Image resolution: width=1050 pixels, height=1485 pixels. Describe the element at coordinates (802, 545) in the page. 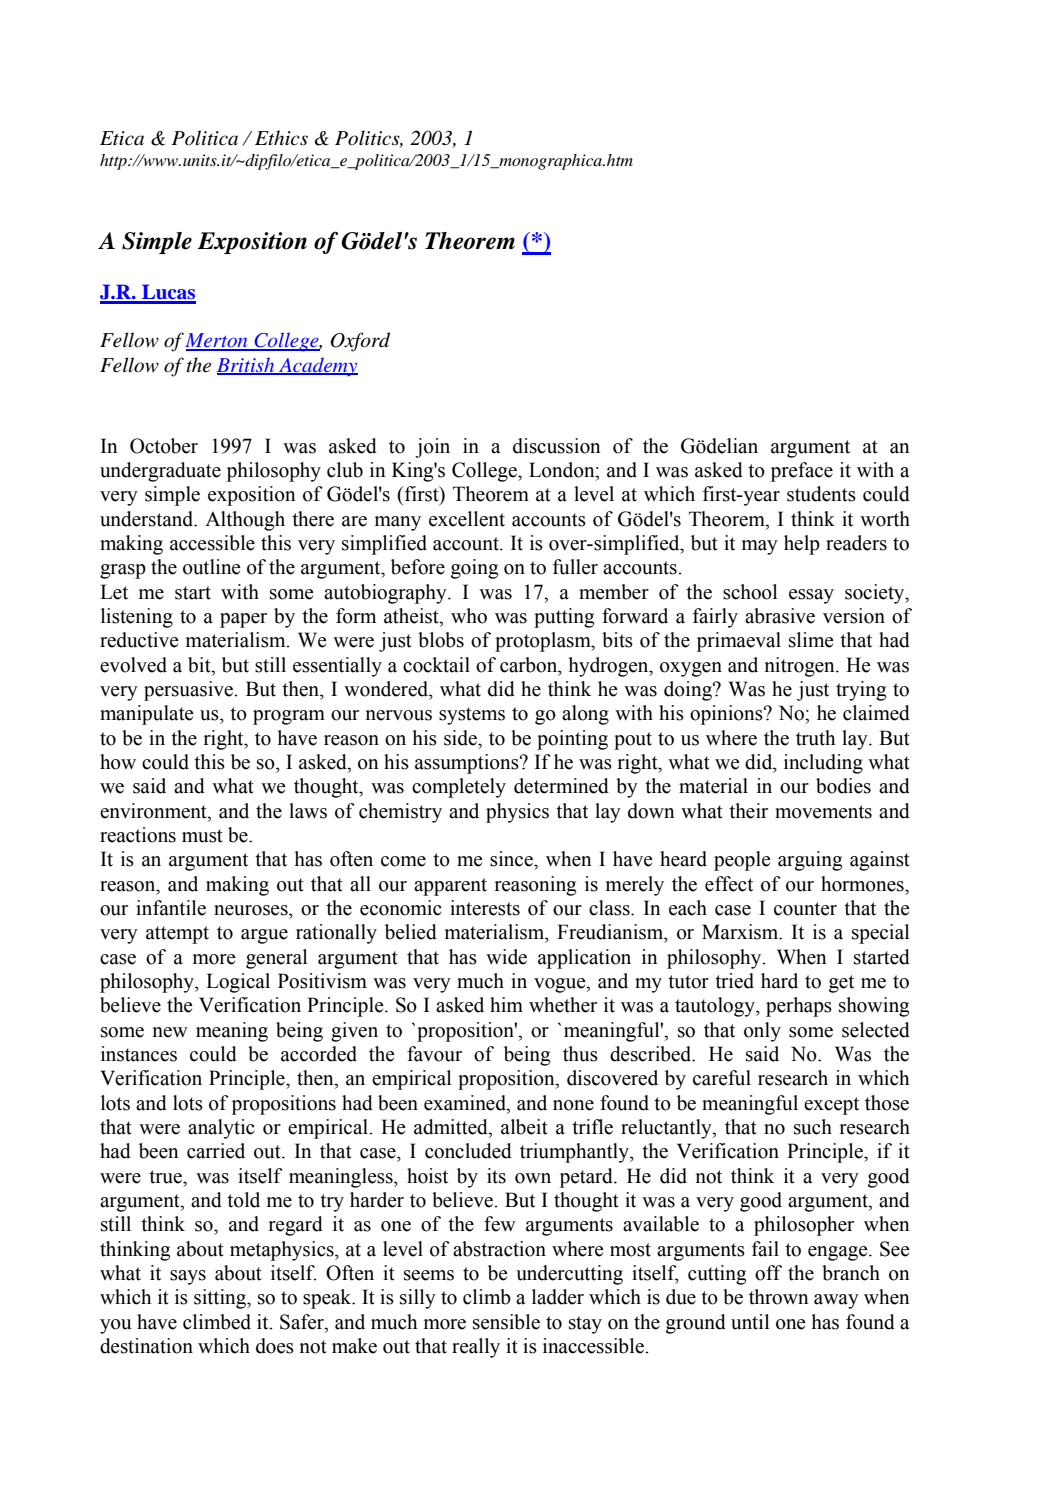

I see `help` at that location.
